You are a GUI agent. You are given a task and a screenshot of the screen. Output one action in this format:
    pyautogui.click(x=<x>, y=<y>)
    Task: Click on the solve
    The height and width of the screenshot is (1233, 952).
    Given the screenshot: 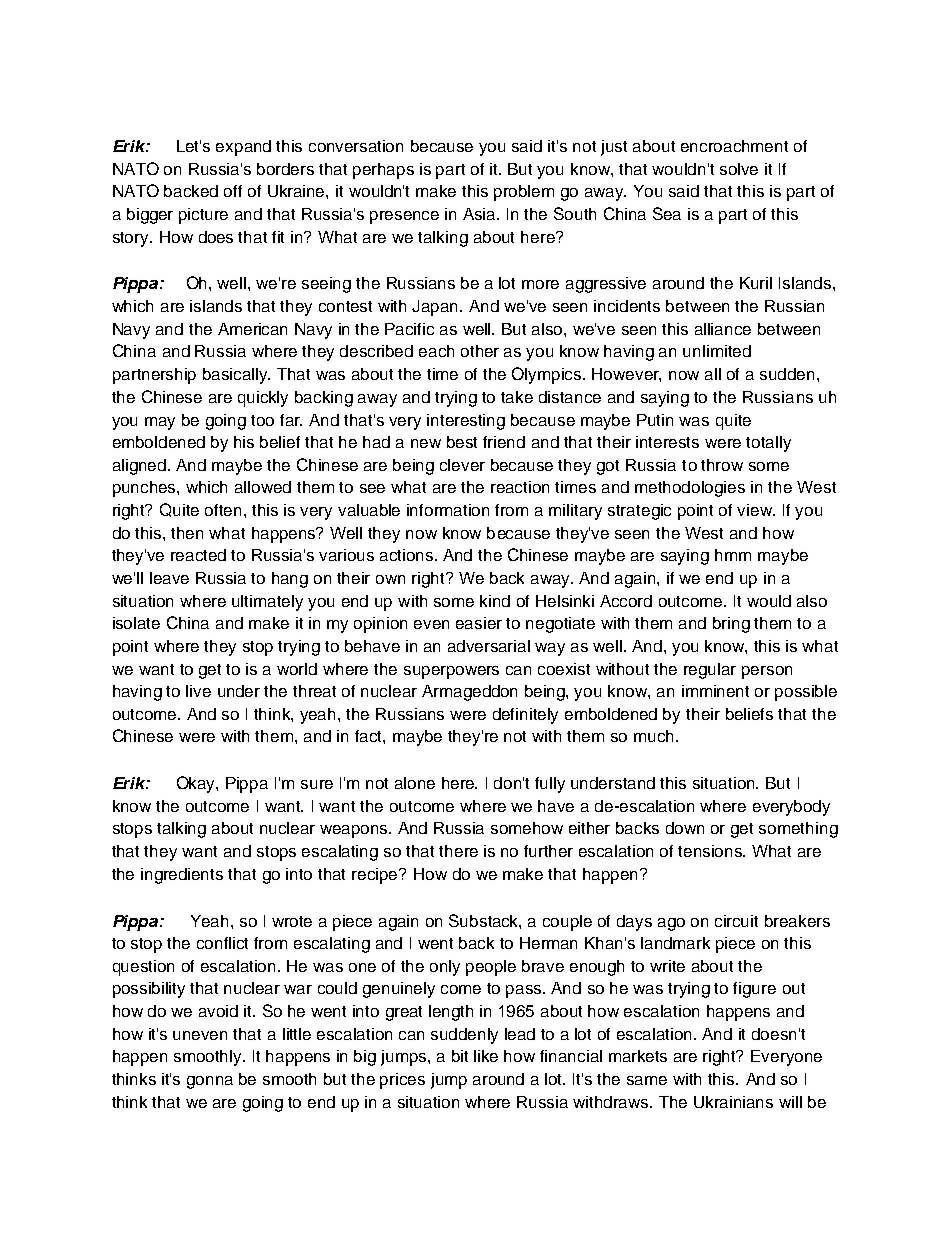 What is the action you would take?
    pyautogui.click(x=739, y=169)
